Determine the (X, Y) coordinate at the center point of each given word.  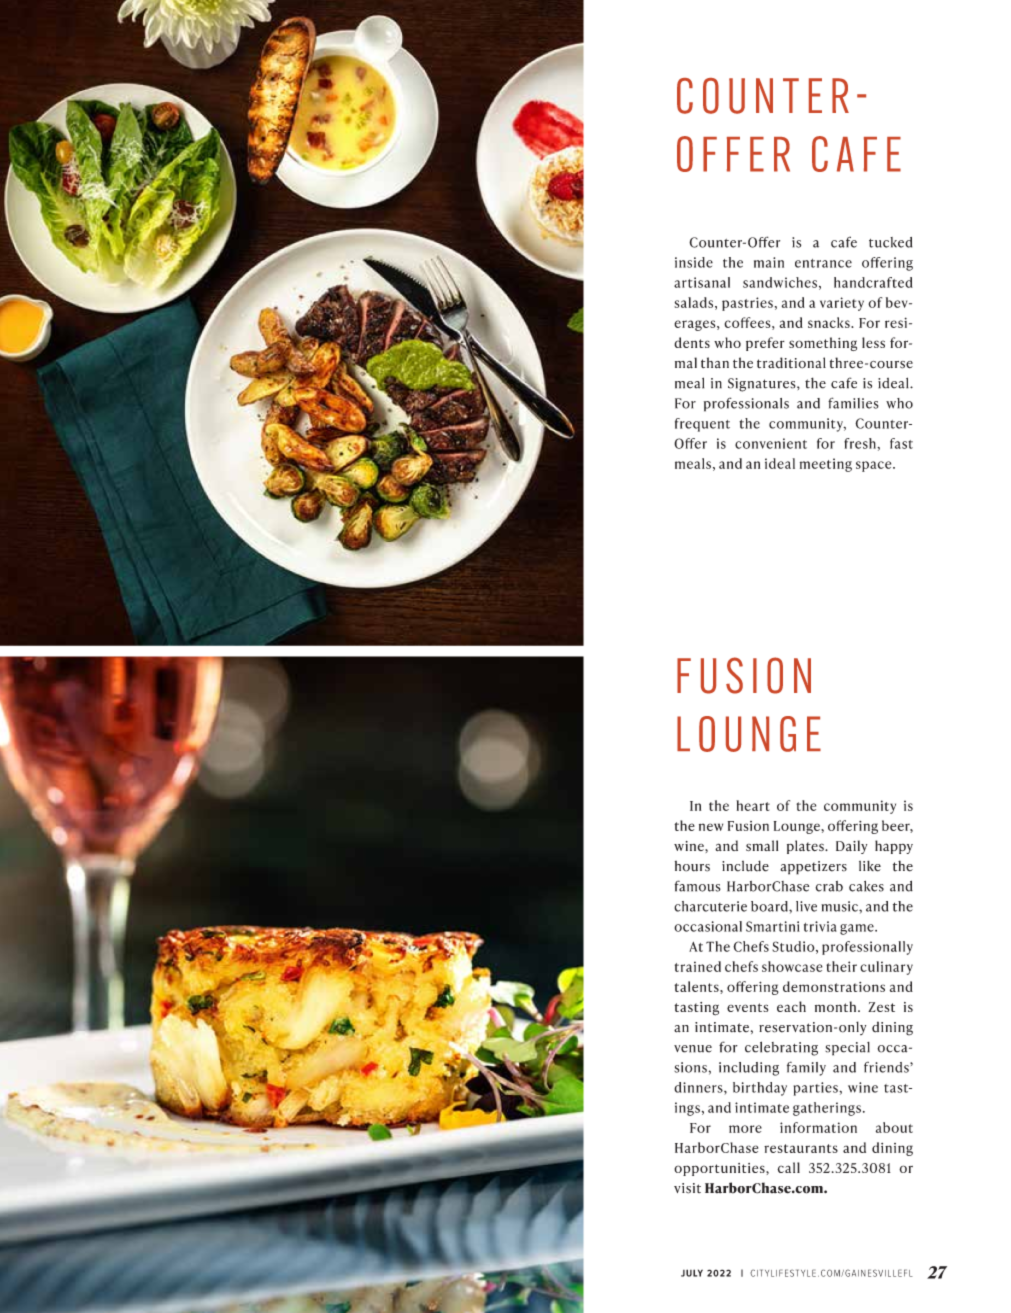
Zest (881, 1007)
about (894, 1127)
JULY (692, 1273)
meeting (826, 465)
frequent (702, 425)
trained (698, 966)
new (711, 827)
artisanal (702, 282)
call (788, 1167)
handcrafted (873, 282)
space (875, 466)
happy (894, 847)
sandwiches (780, 282)
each (791, 1006)
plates (806, 847)
